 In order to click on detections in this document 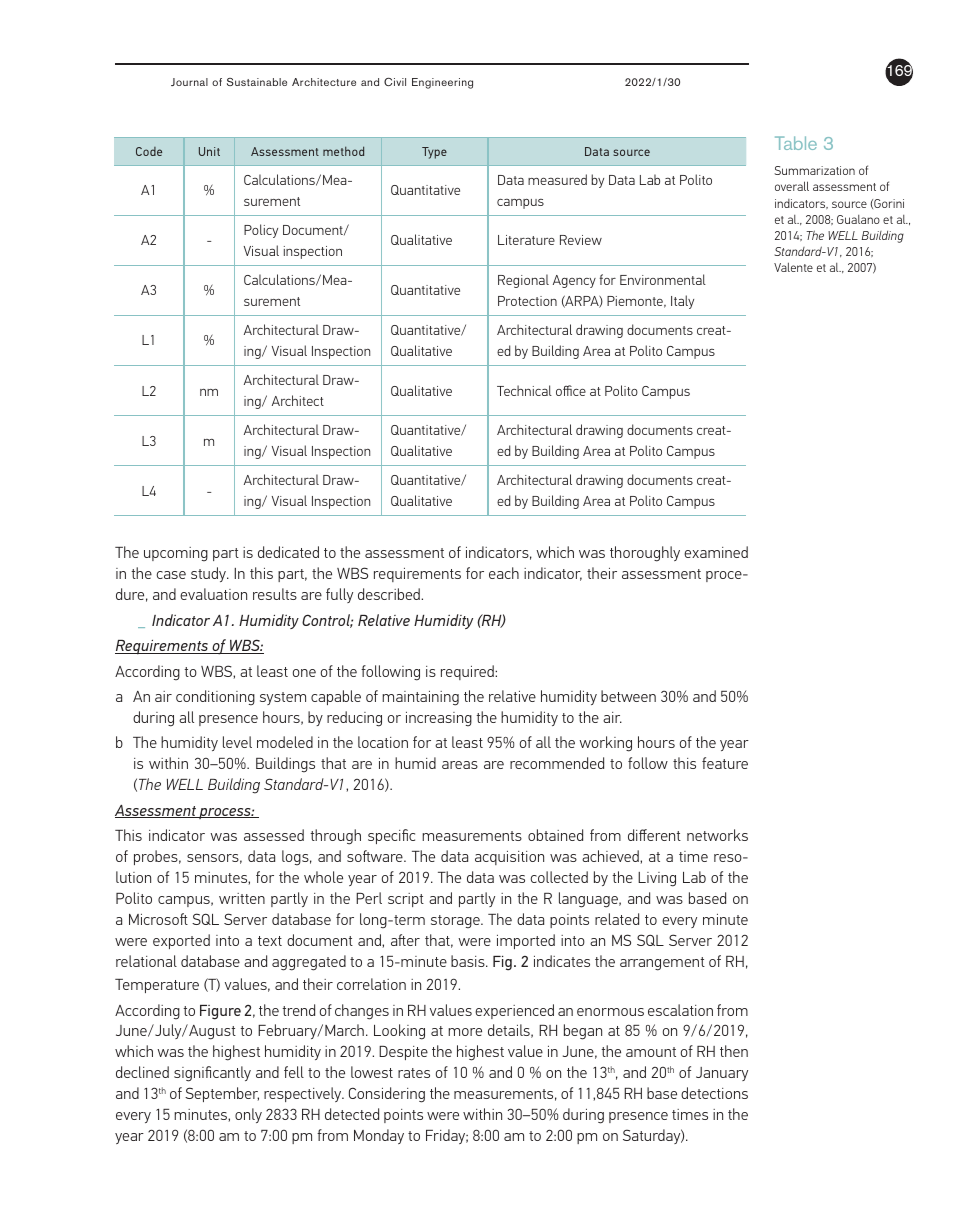, I will do `click(714, 1093)`.
